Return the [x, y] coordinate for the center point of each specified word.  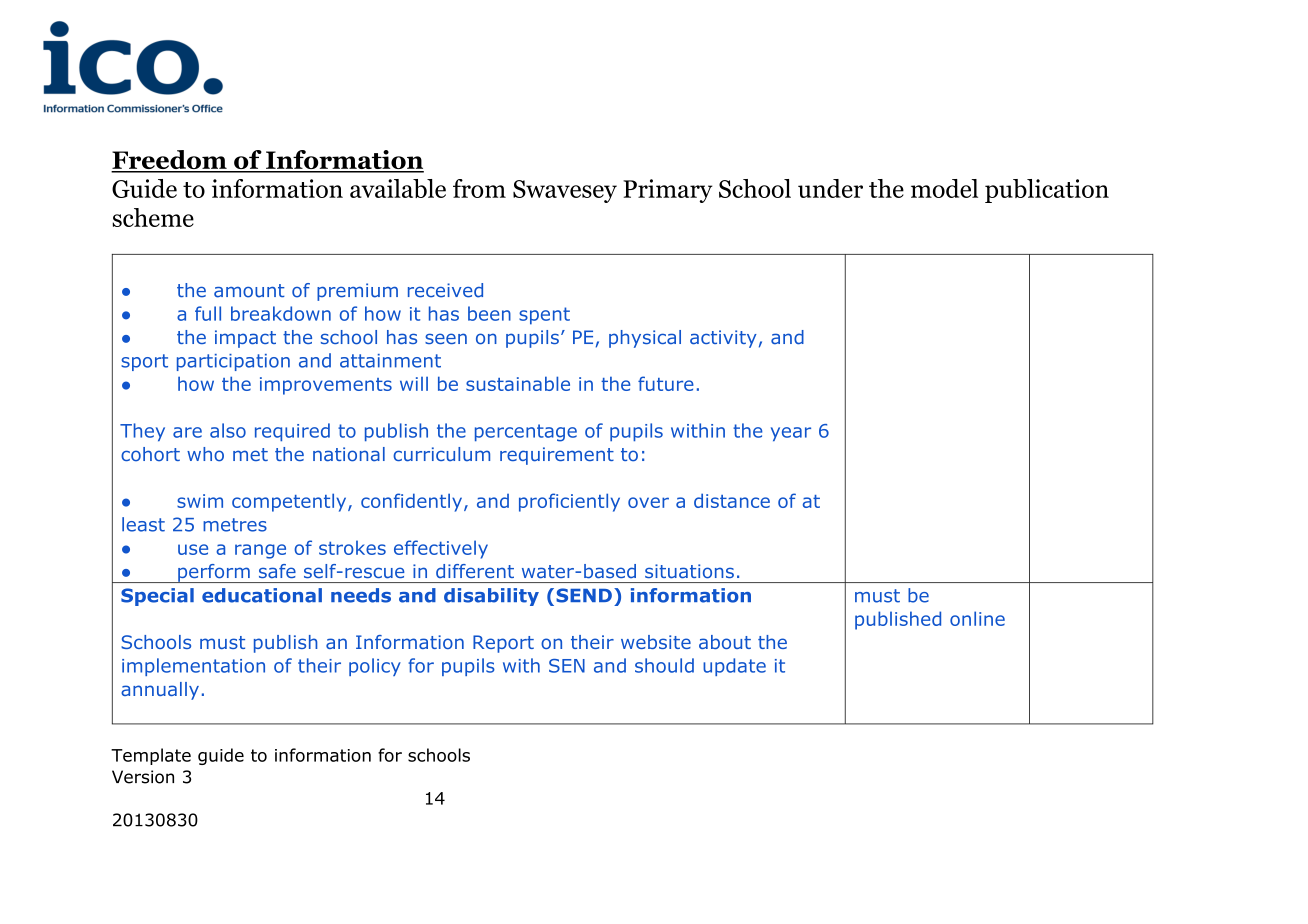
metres [235, 525]
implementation [193, 667]
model [944, 188]
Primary [668, 191]
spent [544, 316]
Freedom [170, 161]
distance [732, 500]
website [656, 642]
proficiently [569, 502]
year [791, 434]
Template [151, 756]
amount [249, 291]
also [228, 430]
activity [723, 339]
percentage [526, 433]
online [977, 618]
